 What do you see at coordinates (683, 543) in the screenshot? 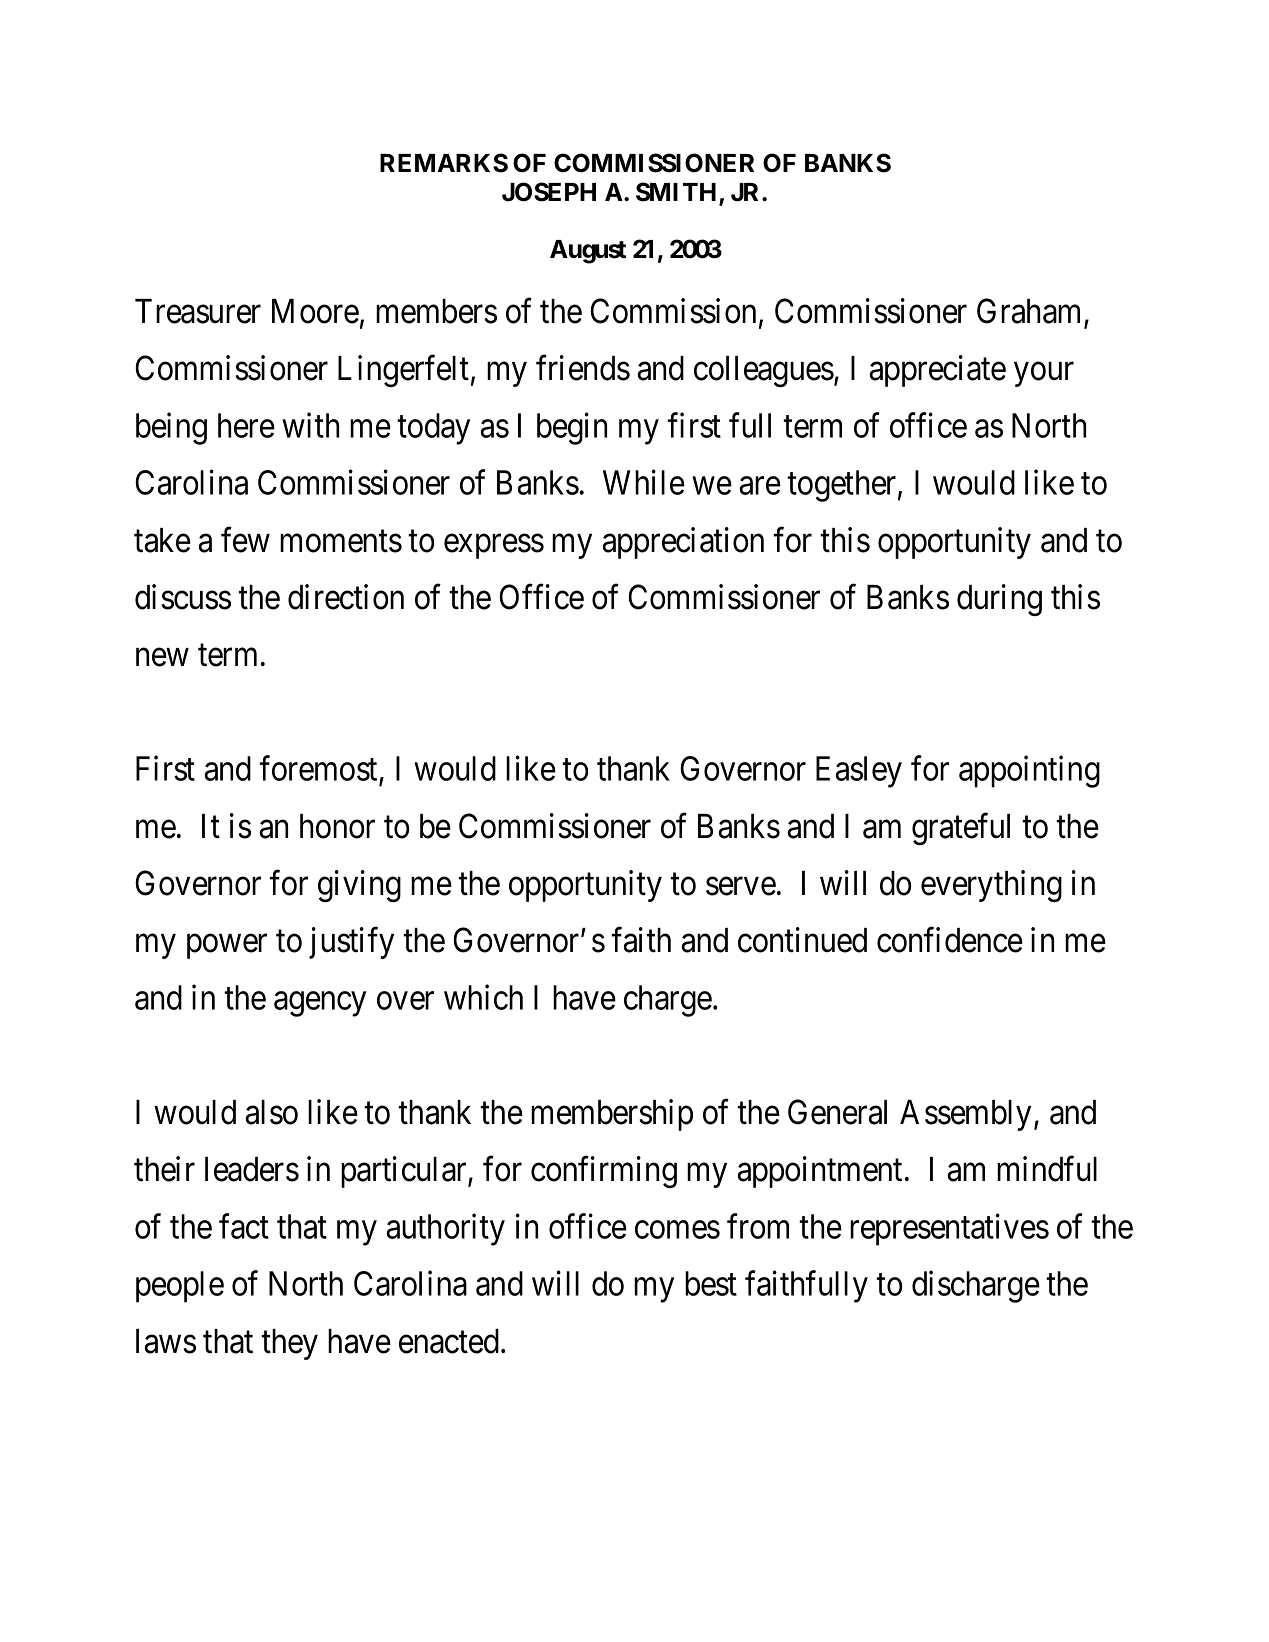
I see `appreciation` at bounding box center [683, 543].
